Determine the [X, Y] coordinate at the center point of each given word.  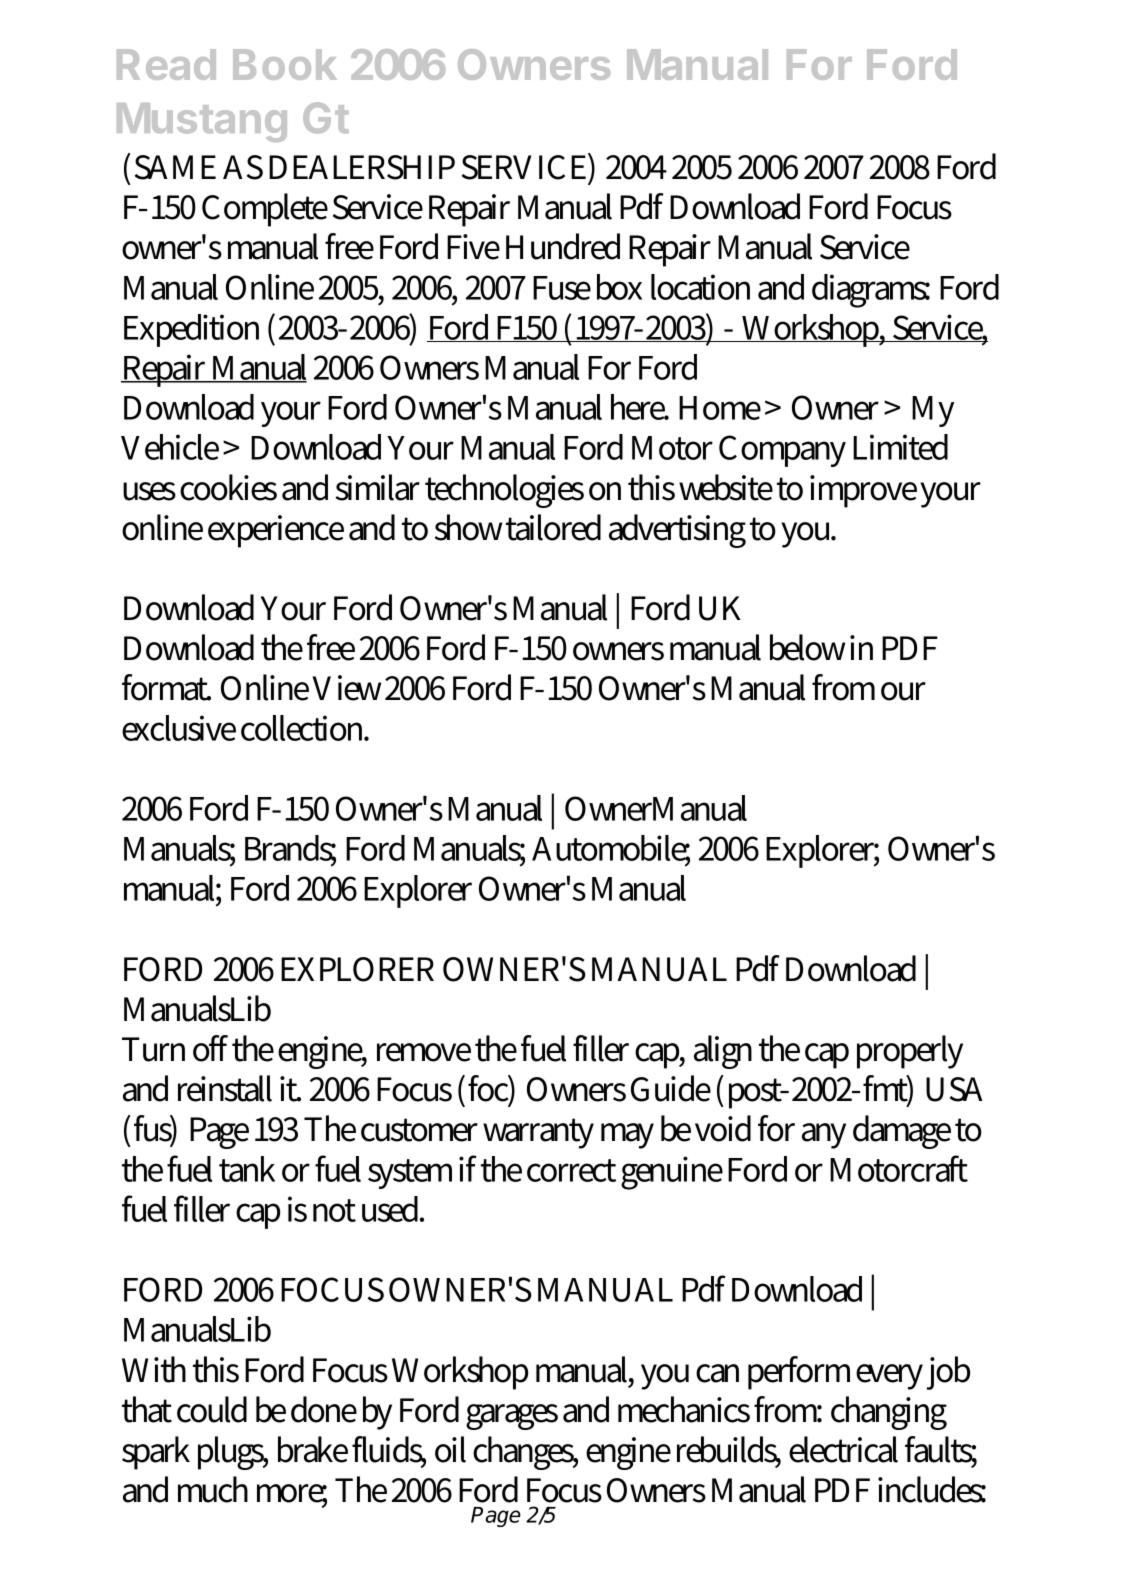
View [346, 688]
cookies [228, 487]
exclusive [179, 728]
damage [902, 1132]
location [700, 287]
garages [512, 1417]
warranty [538, 1133]
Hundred [563, 246]
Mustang [202, 122]
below [807, 647]
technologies [504, 491]
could [212, 1409]
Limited [900, 447]
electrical [843, 1449]
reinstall [225, 1088]
